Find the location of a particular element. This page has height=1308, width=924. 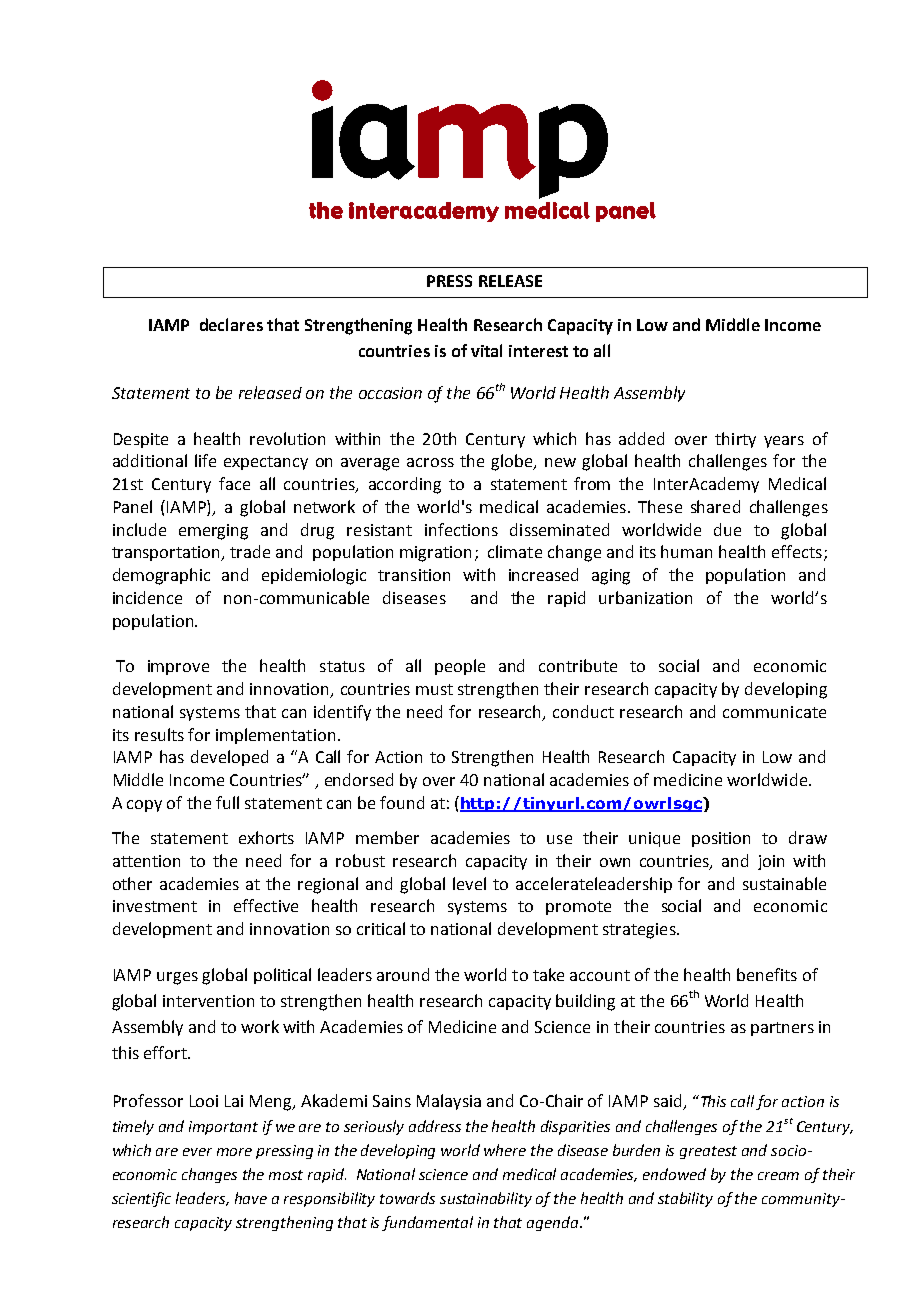

around is located at coordinates (403, 974).
